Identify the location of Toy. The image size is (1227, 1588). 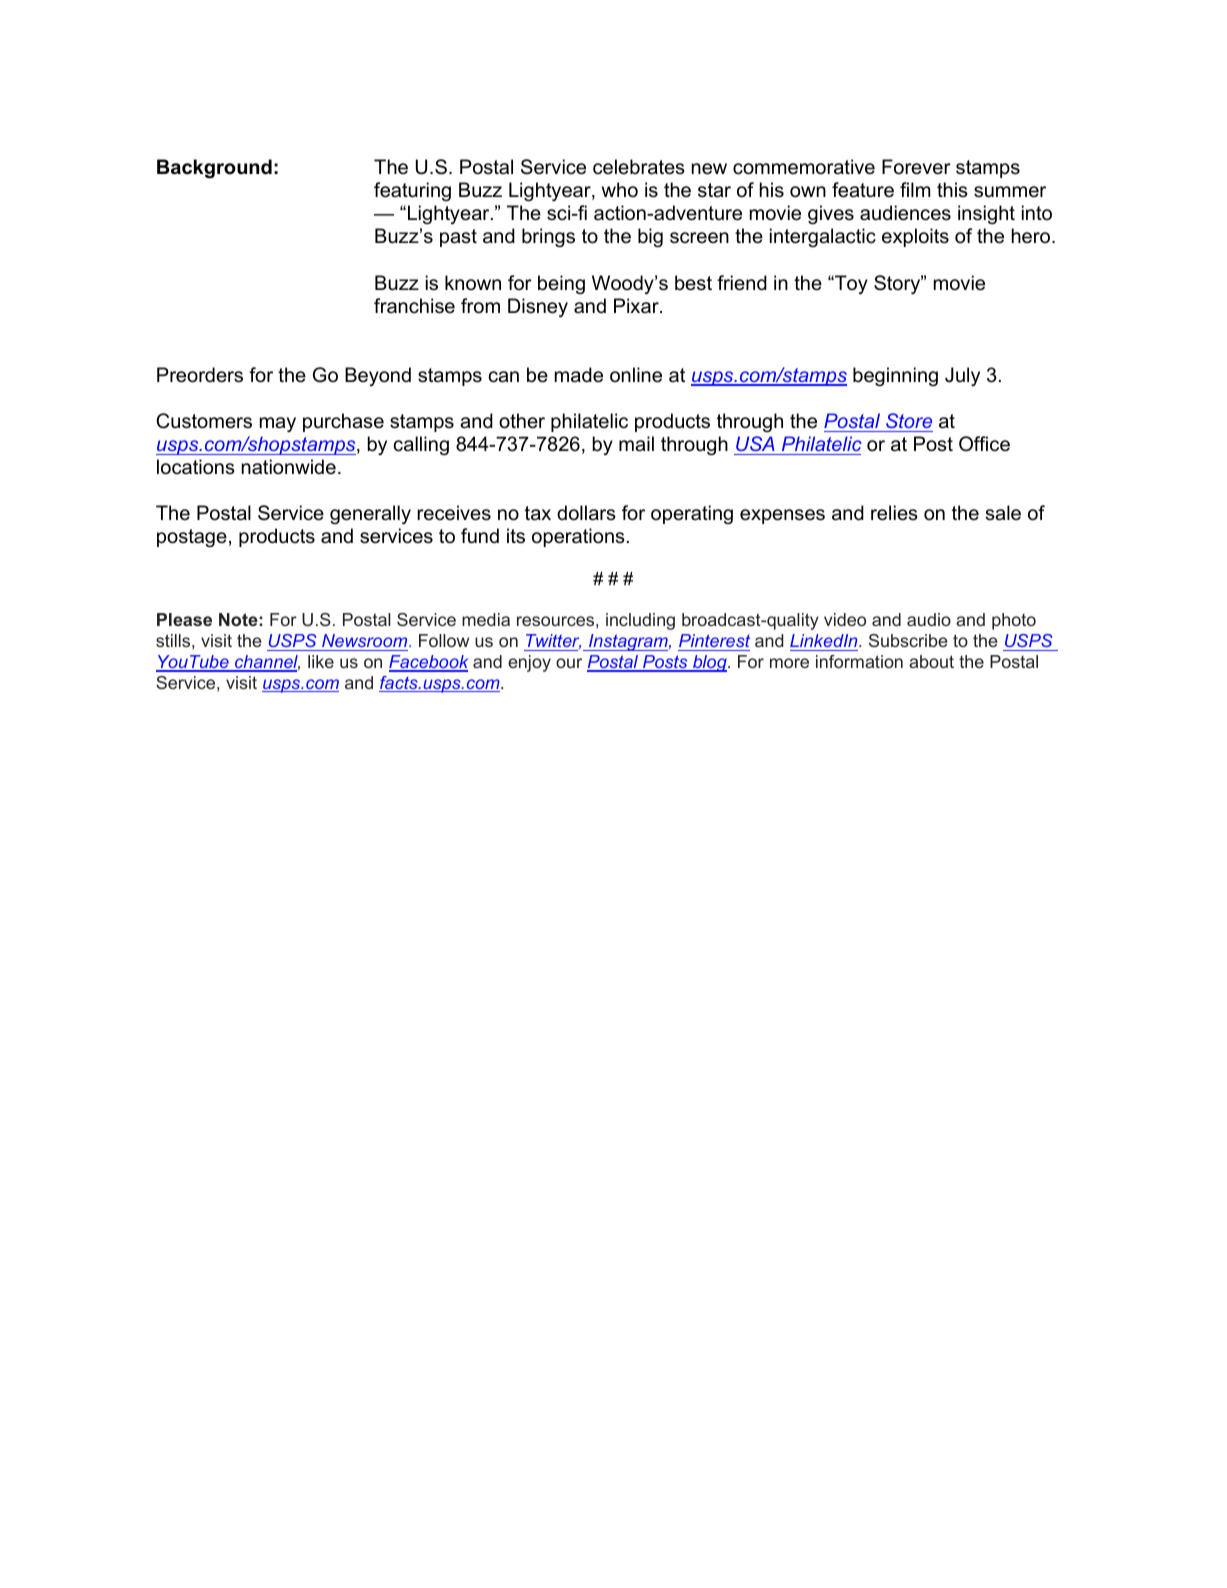
(850, 284).
